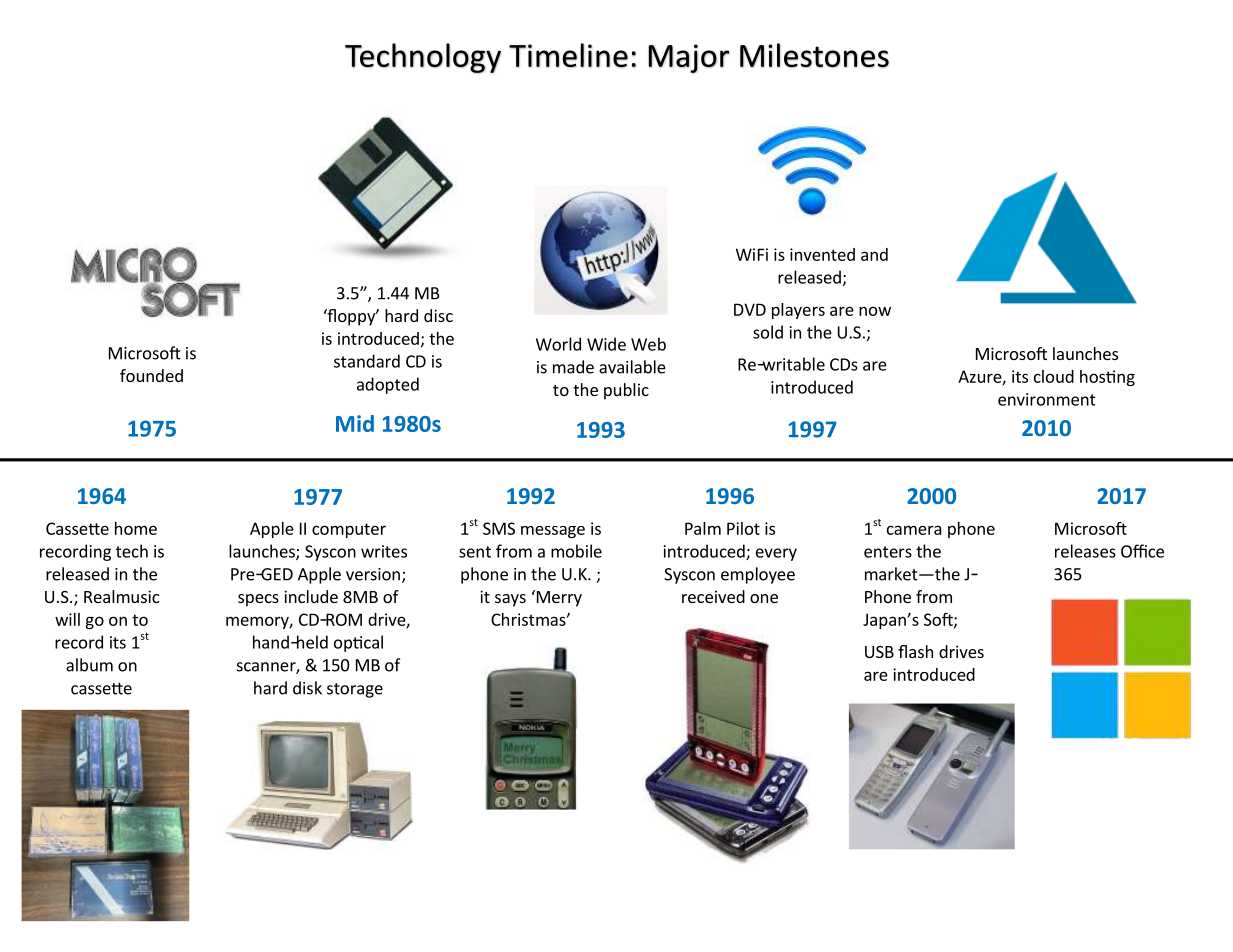 The width and height of the image is (1233, 952). What do you see at coordinates (875, 311) in the image?
I see `now` at bounding box center [875, 311].
